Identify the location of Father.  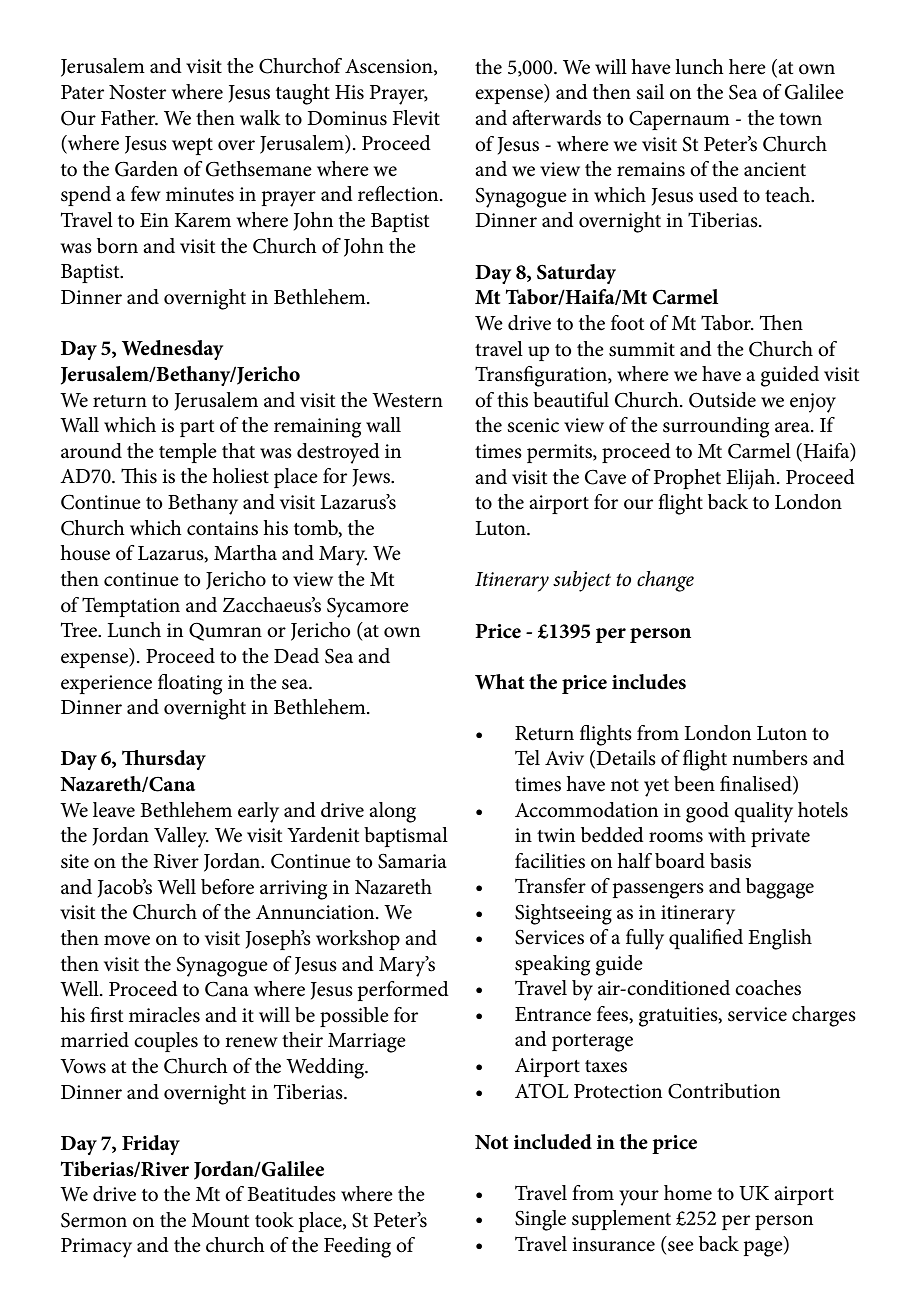
(129, 118).
